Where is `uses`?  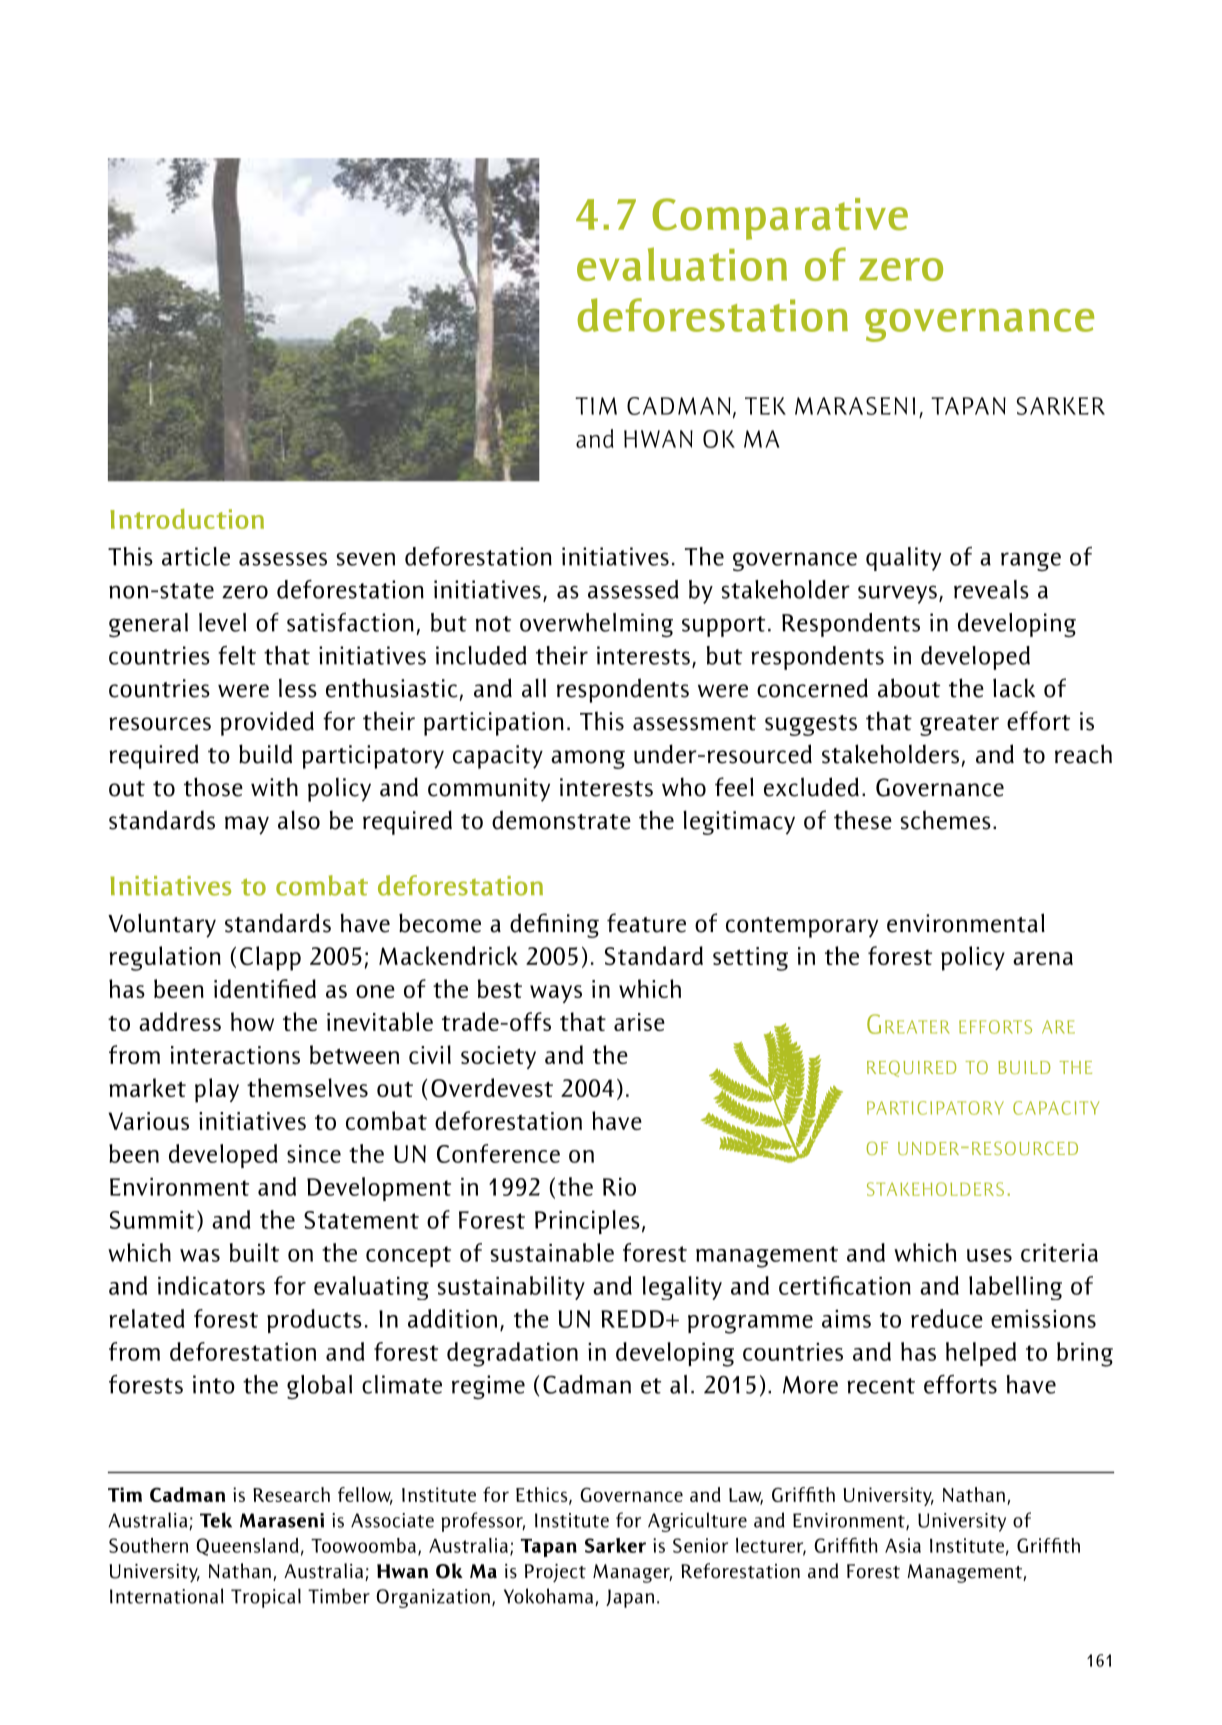 uses is located at coordinates (989, 1255).
